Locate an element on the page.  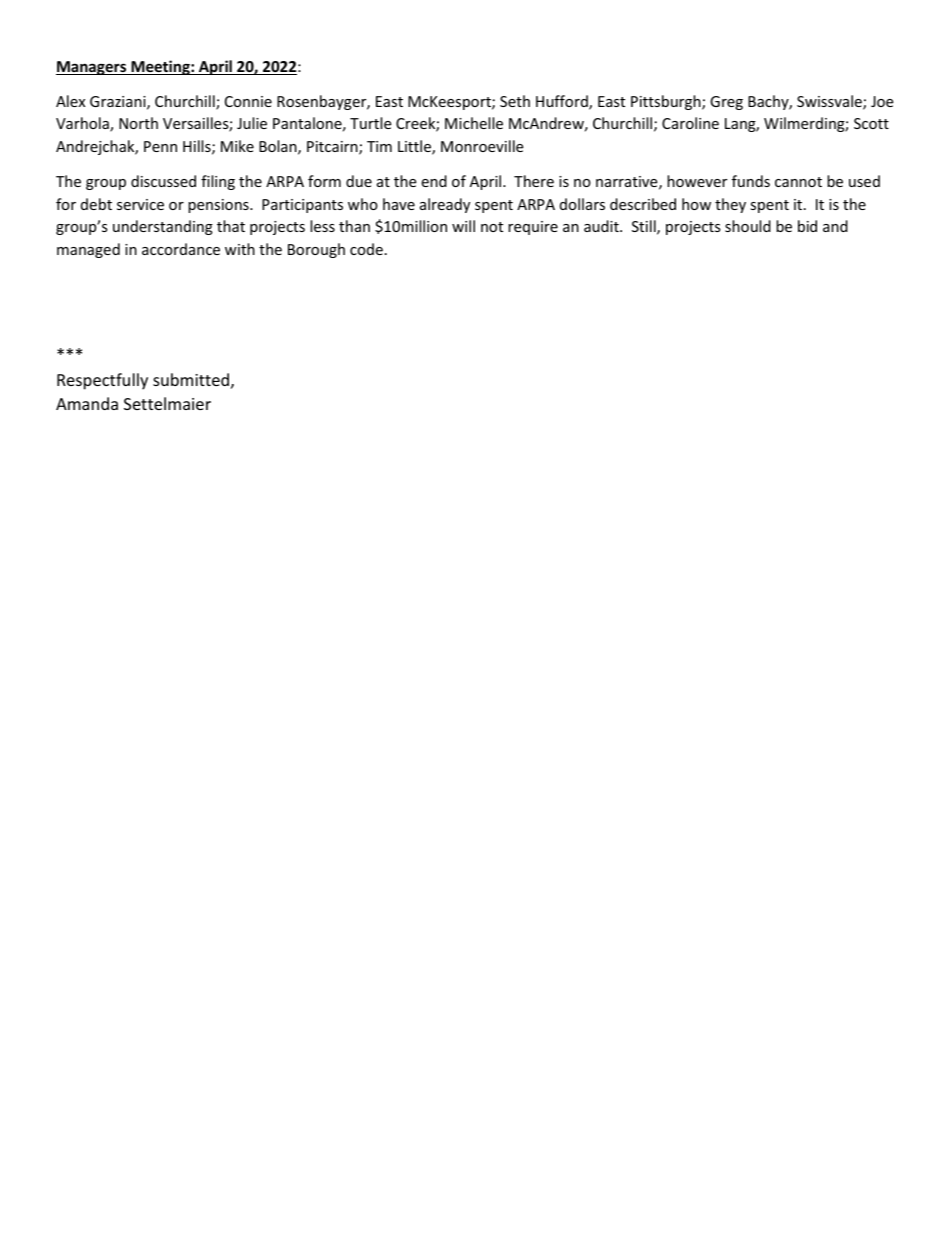
code is located at coordinates (366, 249).
